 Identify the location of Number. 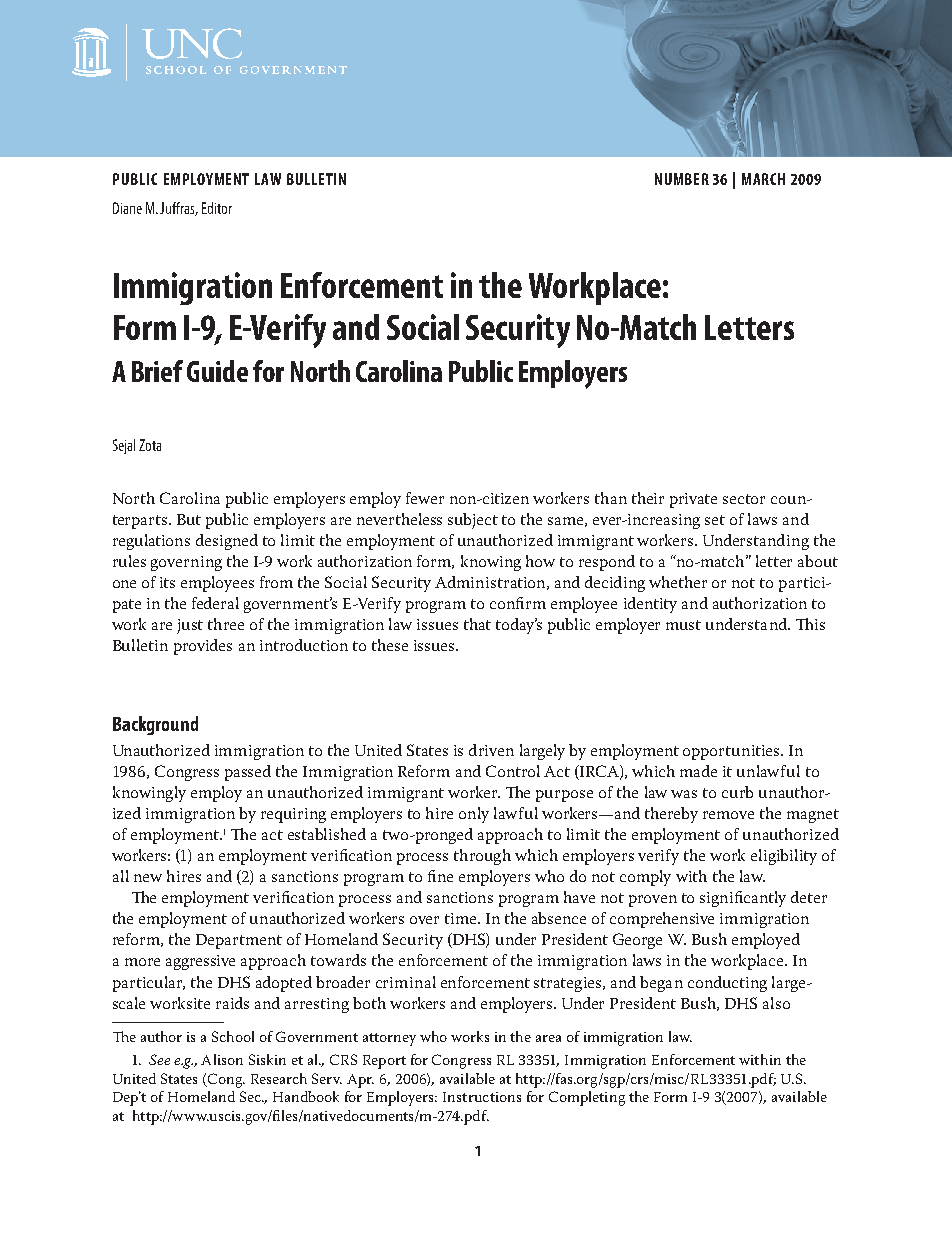
(682, 179).
